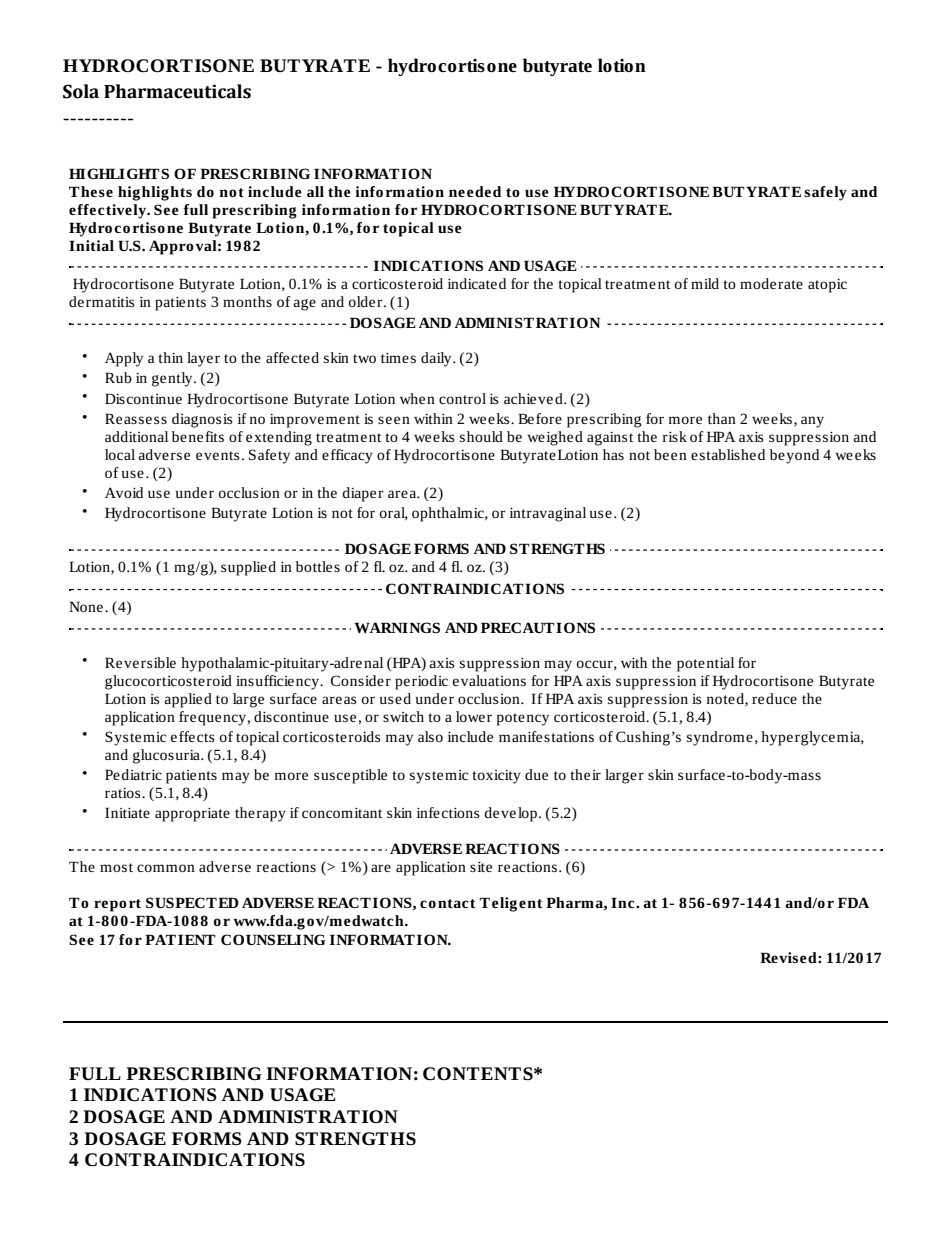 The image size is (952, 1233). I want to click on common, so click(166, 868).
